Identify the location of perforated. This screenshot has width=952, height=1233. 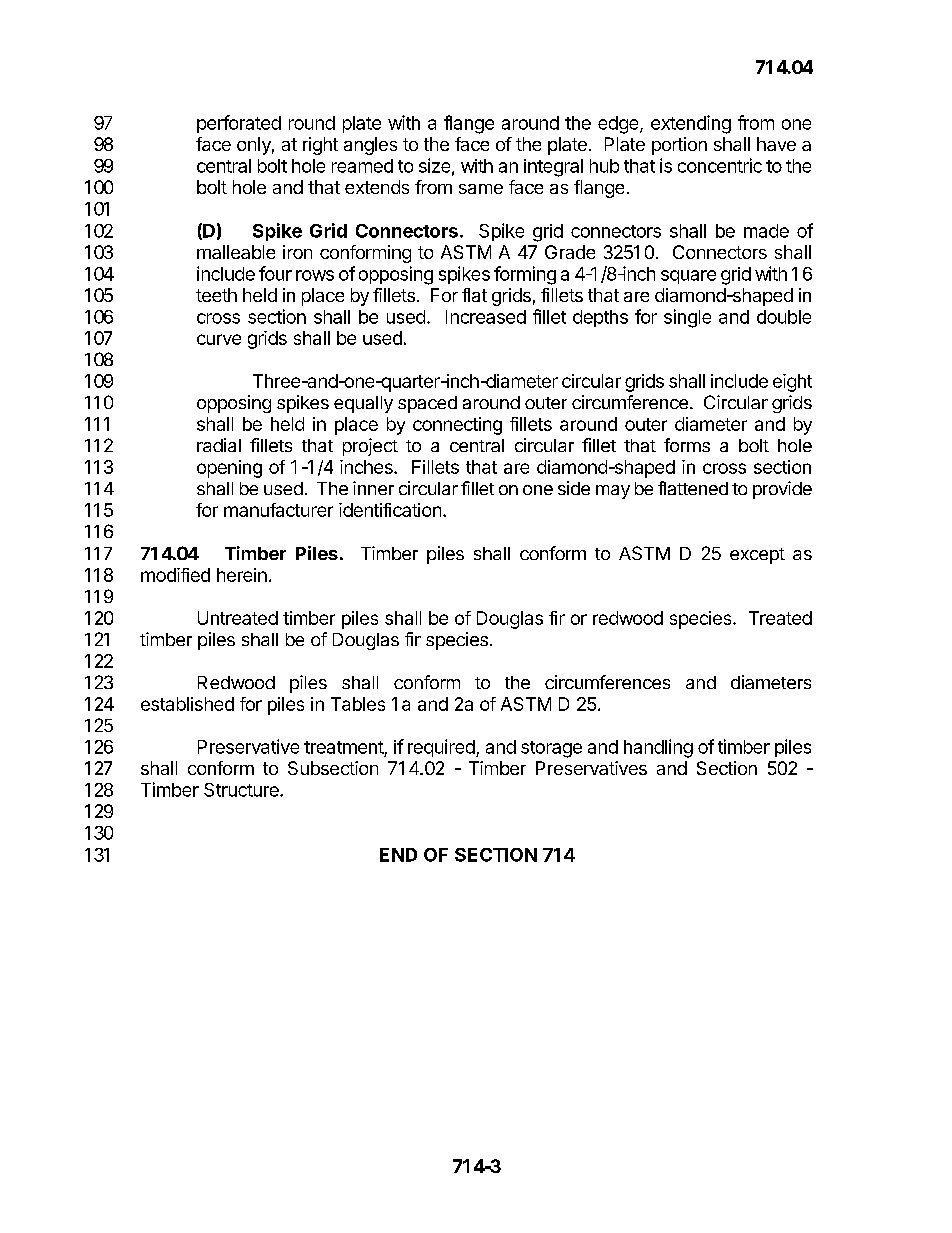
(239, 124).
